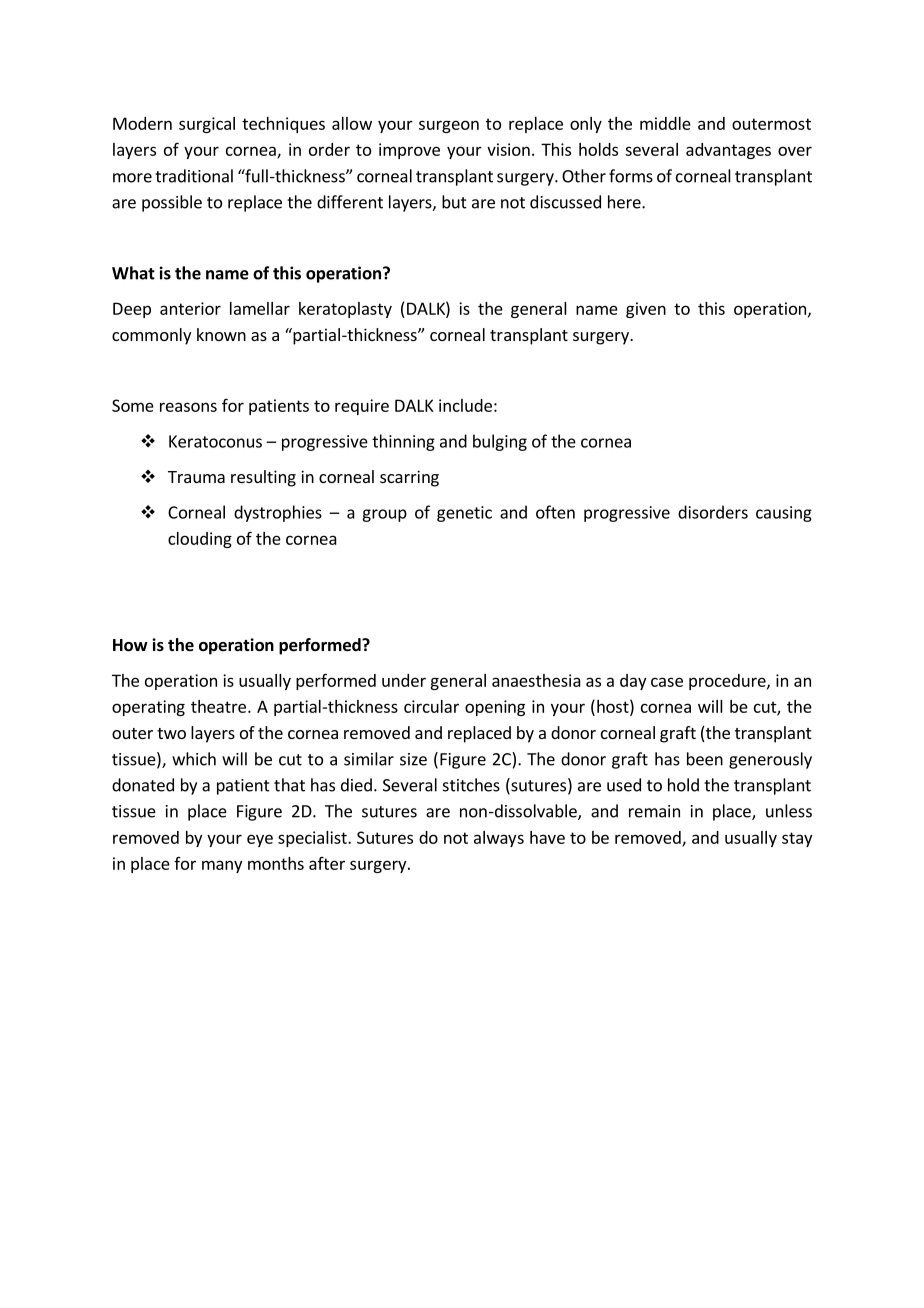 This screenshot has width=924, height=1308. I want to click on surgical, so click(207, 125).
